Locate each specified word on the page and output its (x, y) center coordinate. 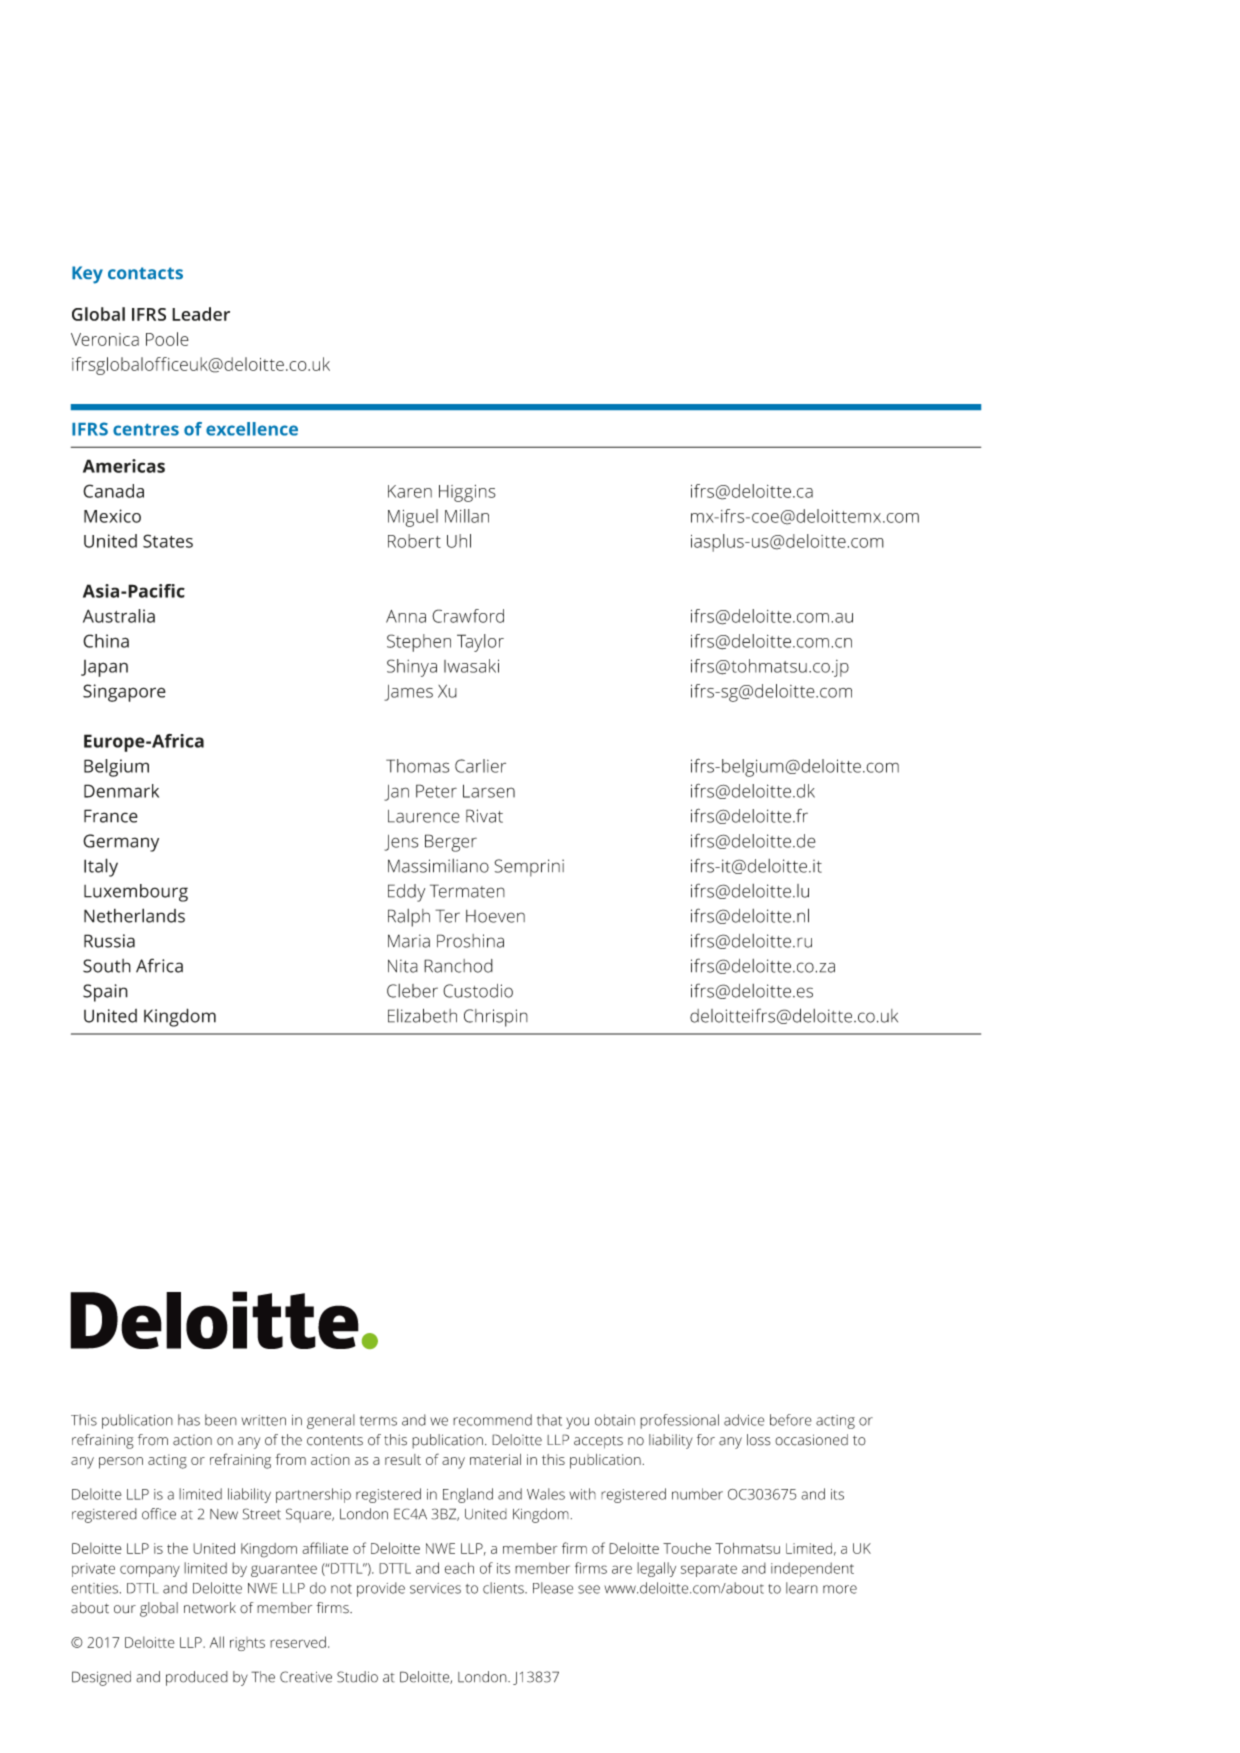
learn (802, 1588)
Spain (105, 993)
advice (744, 1420)
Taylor (480, 643)
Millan (467, 516)
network (210, 1608)
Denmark (121, 791)
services (435, 1588)
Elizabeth (422, 1016)
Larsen (489, 791)
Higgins (467, 493)
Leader (201, 314)
